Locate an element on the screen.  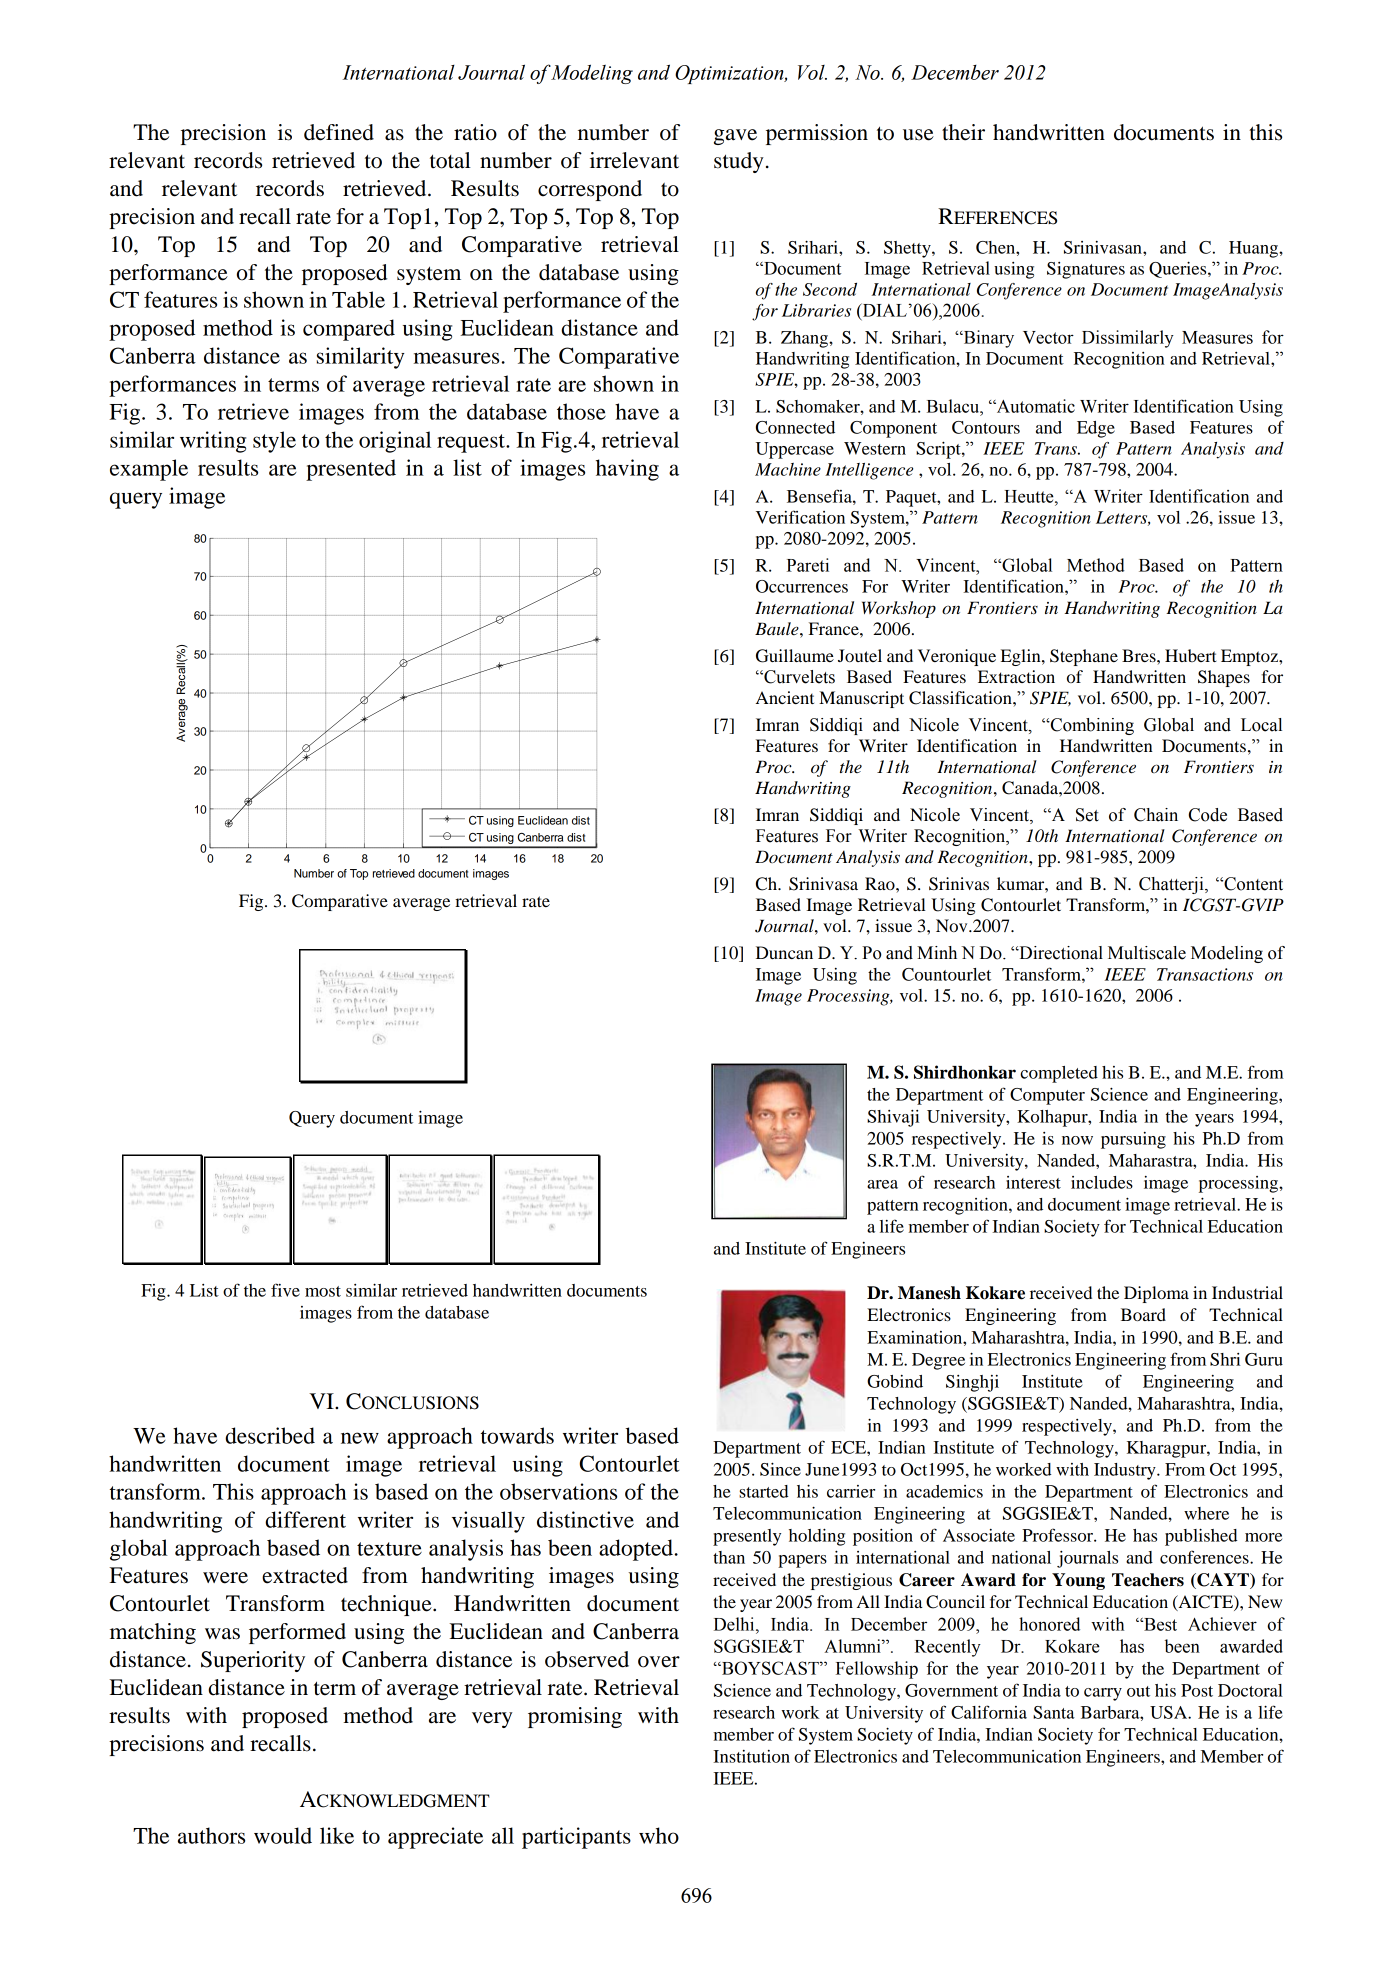
Signatures is located at coordinates (1086, 270).
